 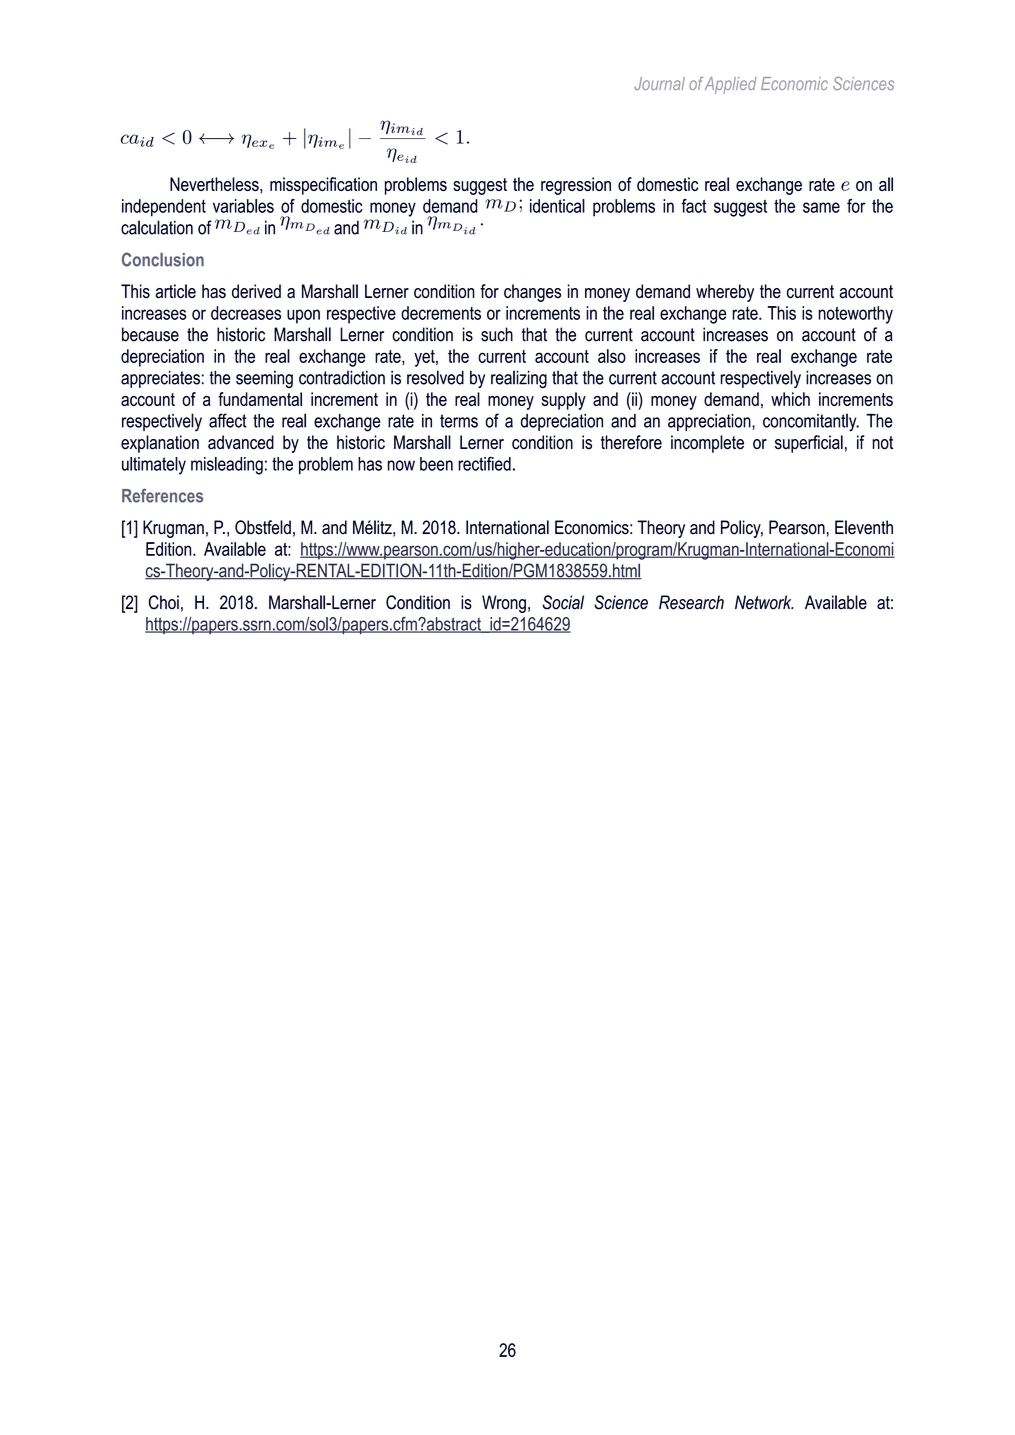 What do you see at coordinates (764, 602) in the screenshot?
I see `Network` at bounding box center [764, 602].
